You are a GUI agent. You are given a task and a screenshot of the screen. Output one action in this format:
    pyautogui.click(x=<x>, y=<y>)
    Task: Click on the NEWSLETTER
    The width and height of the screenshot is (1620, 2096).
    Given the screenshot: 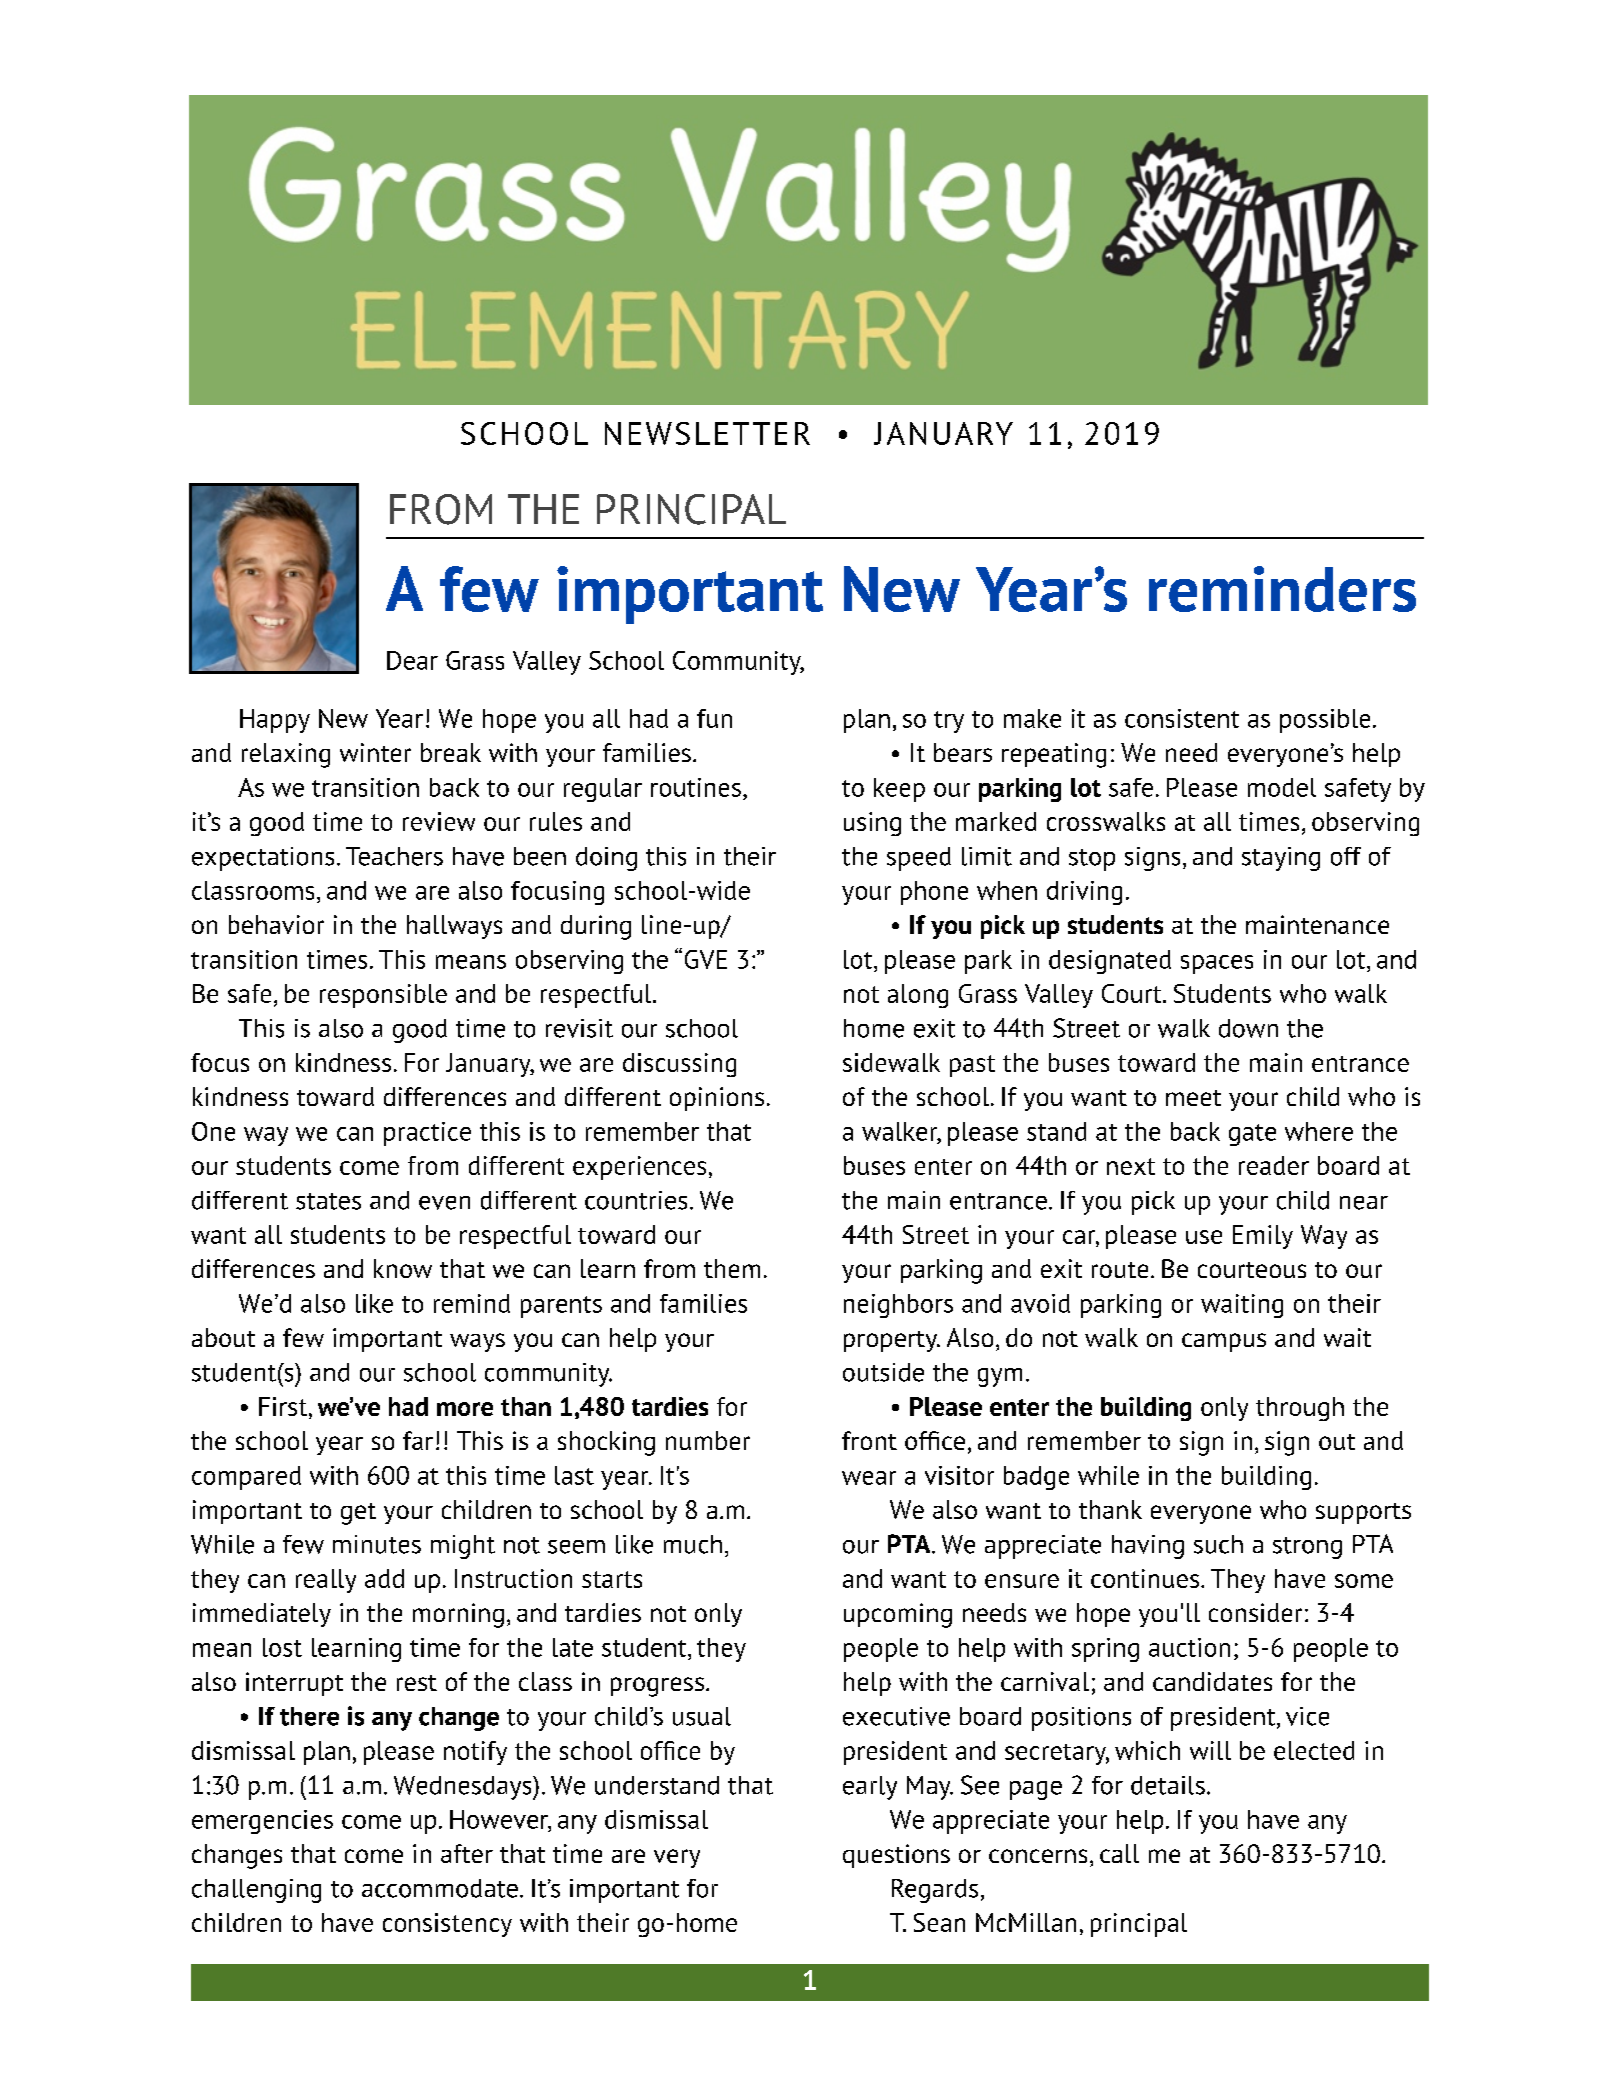 What is the action you would take?
    pyautogui.click(x=707, y=433)
